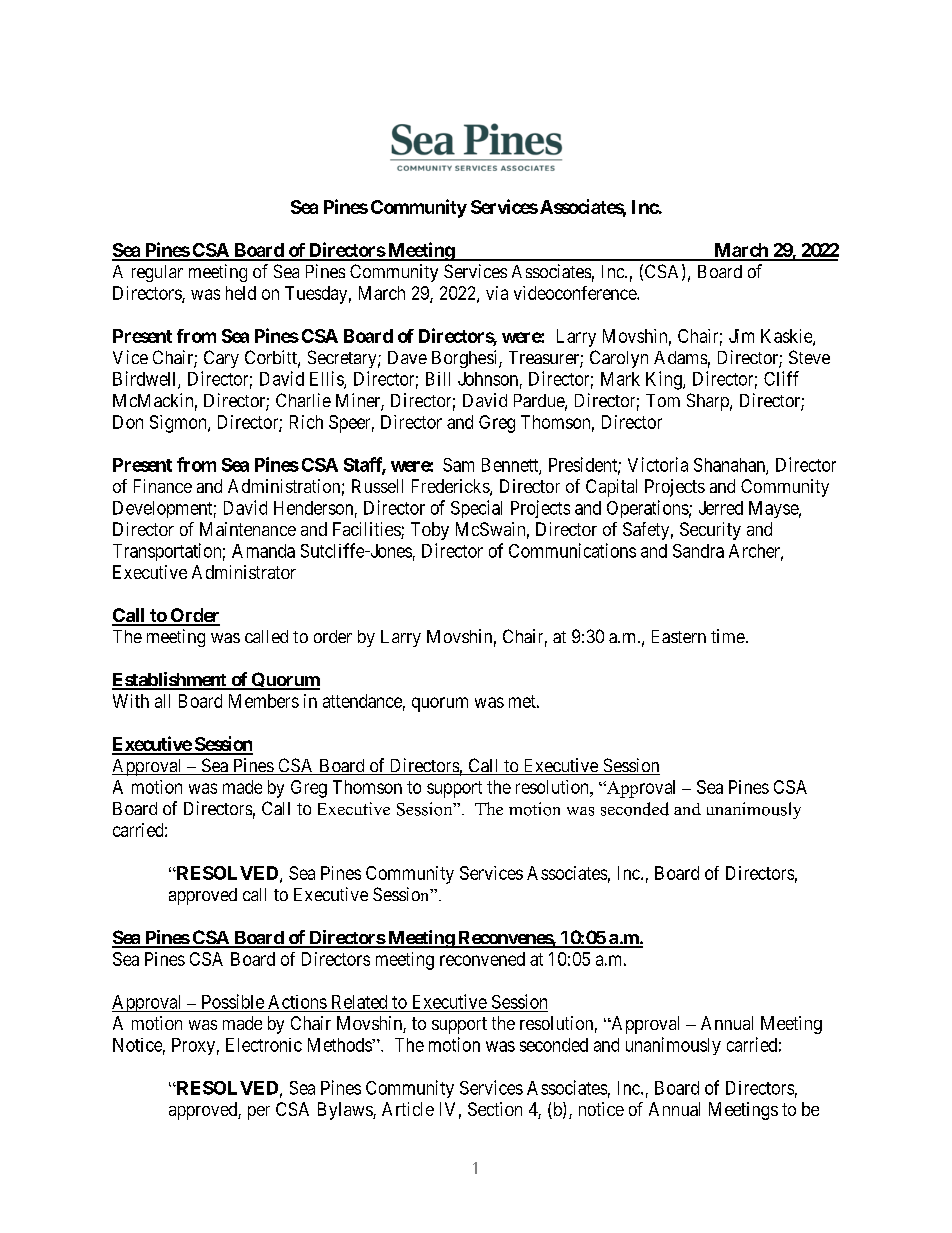  Describe the element at coordinates (495, 1109) in the page. I see `Section` at that location.
